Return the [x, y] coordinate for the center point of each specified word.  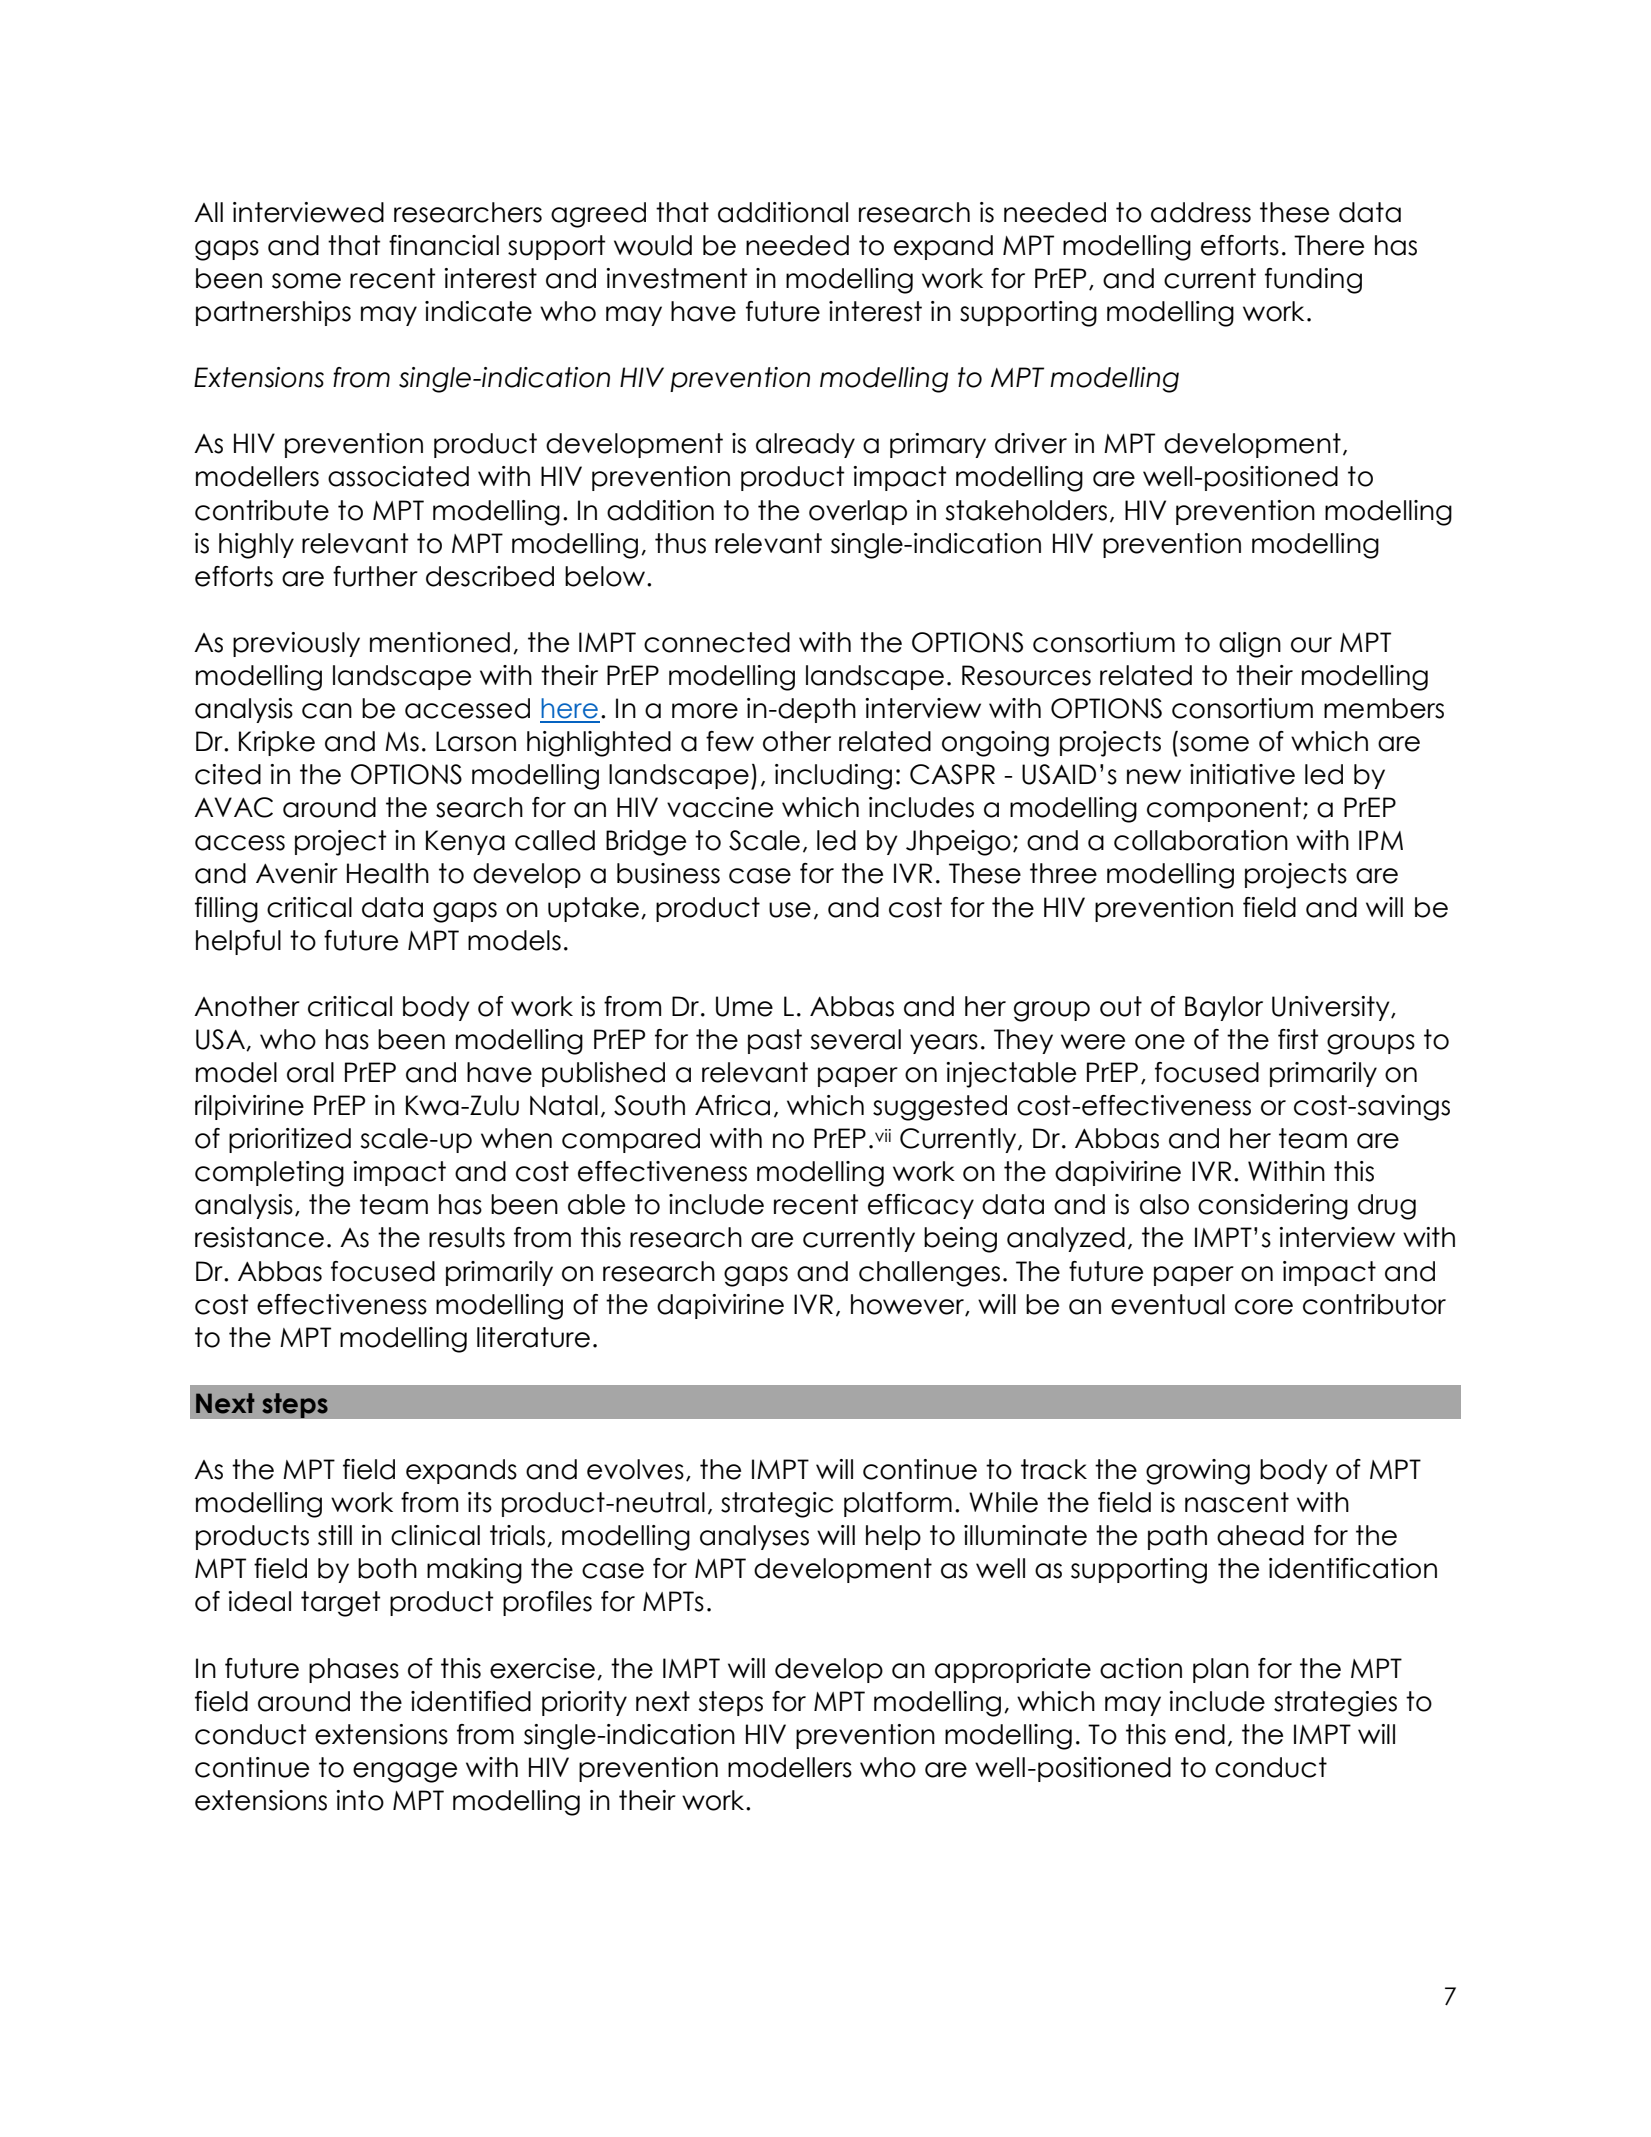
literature [533, 1337]
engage [405, 1772]
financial [444, 245]
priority [584, 1703]
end [1200, 1734]
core [1264, 1307]
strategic [777, 1505]
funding [1313, 281]
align [1250, 645]
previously [296, 644]
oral [310, 1072]
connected [717, 642]
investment [677, 278]
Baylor [1224, 1008]
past [775, 1041]
